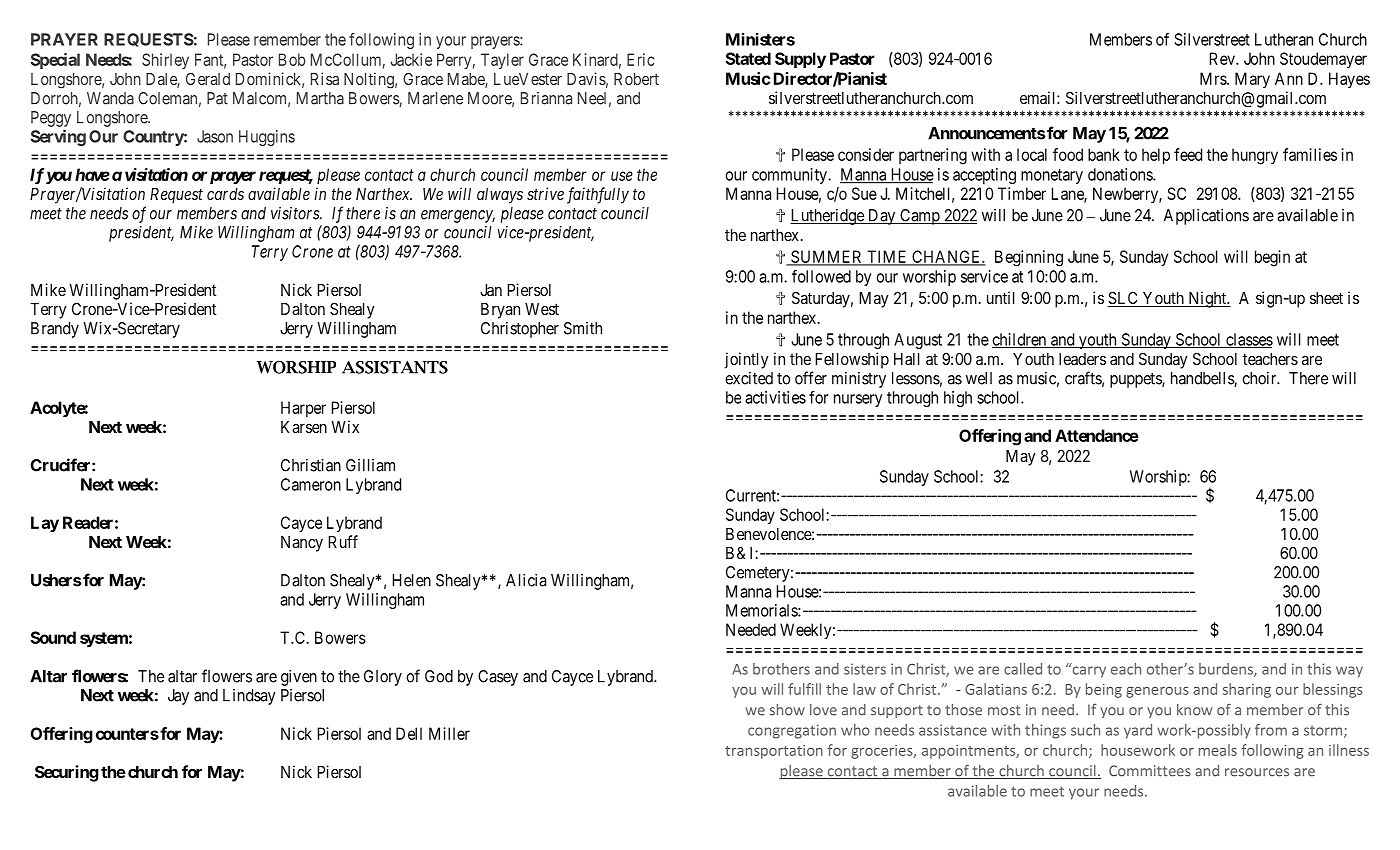 The height and width of the document is (850, 1400). Describe the element at coordinates (636, 79) in the document. I see `Robert` at that location.
